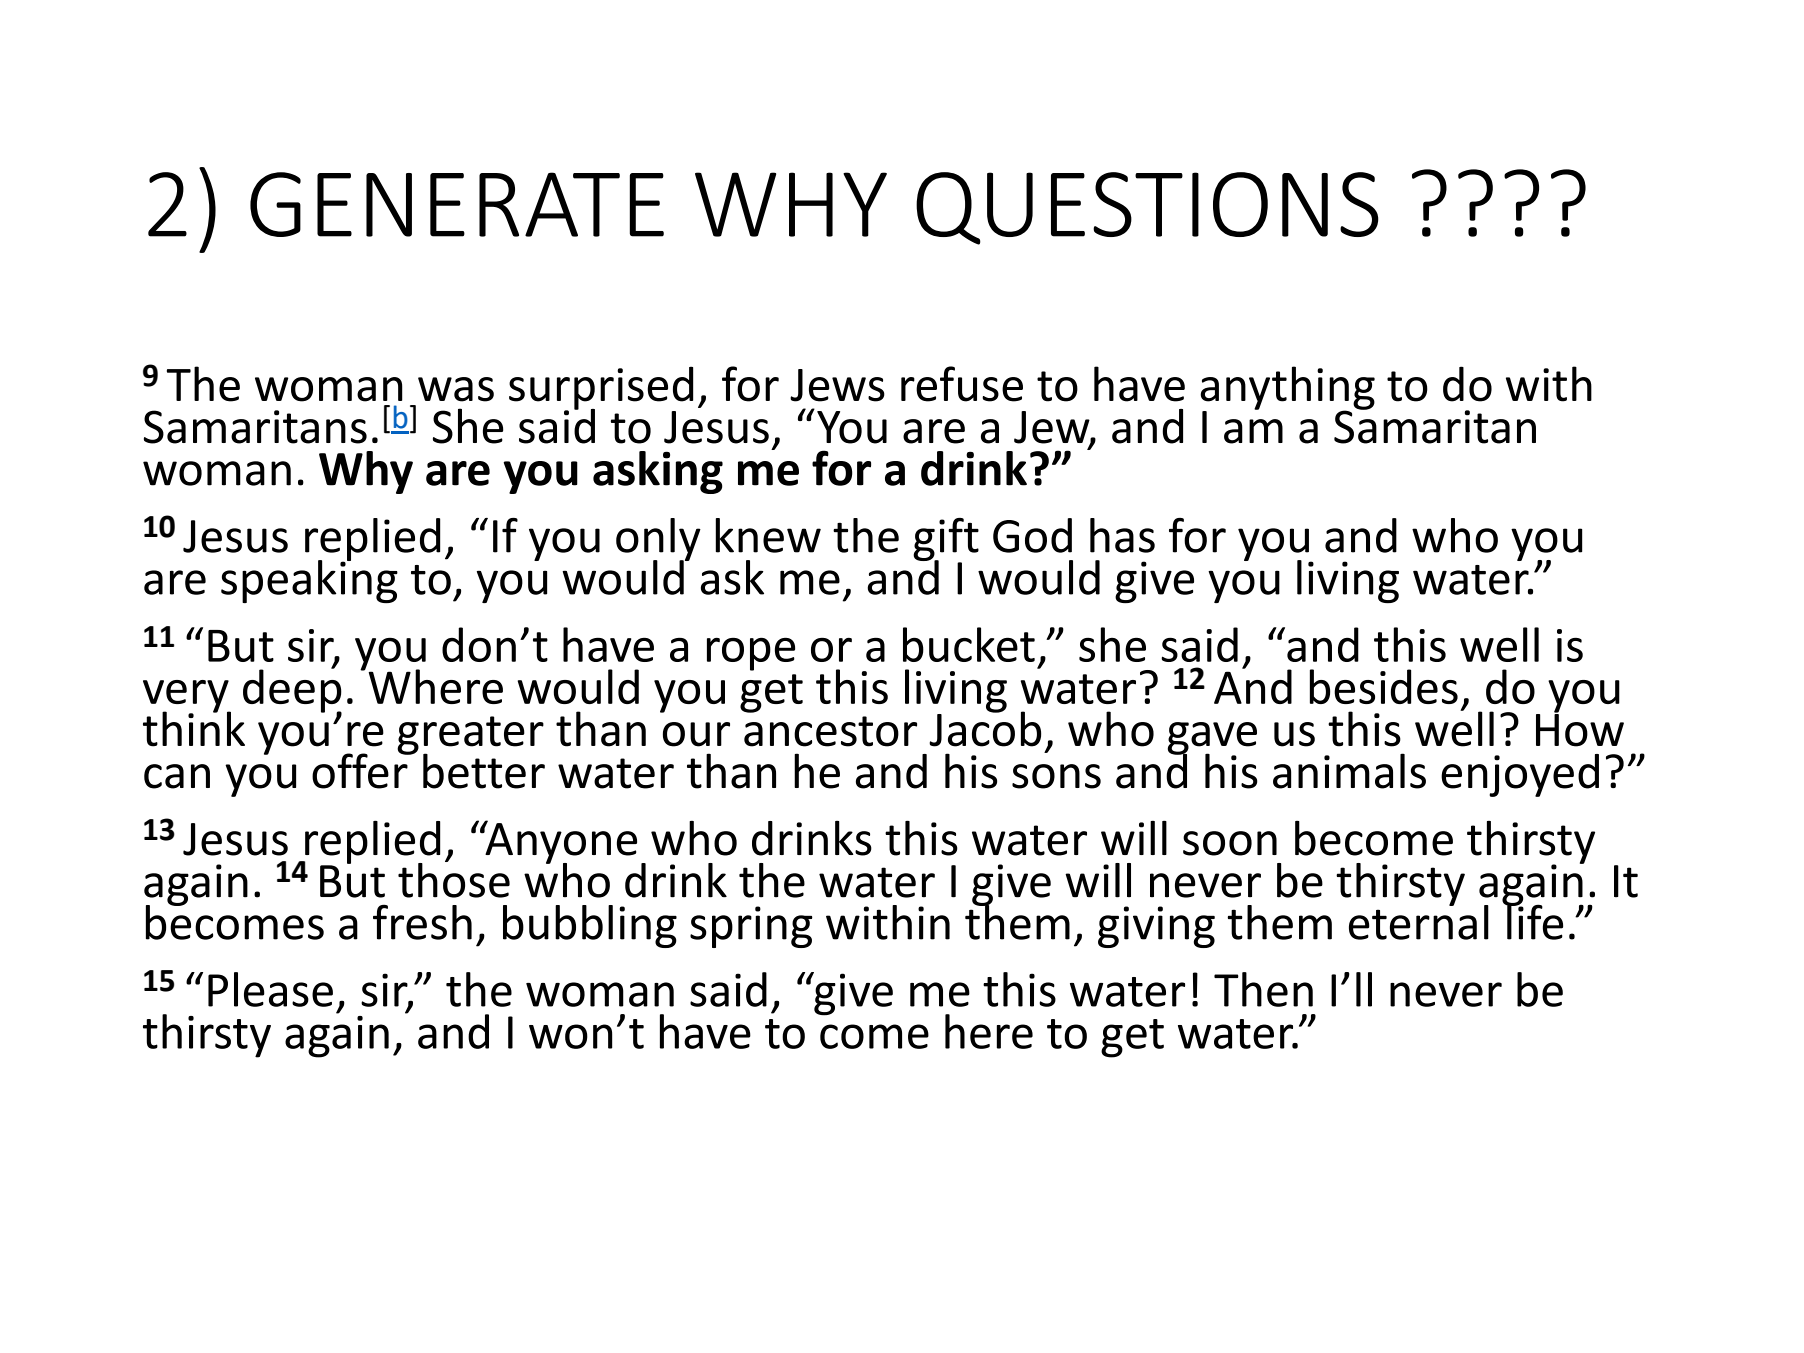 This page has width=1804, height=1353. I want to click on gift, so click(946, 541).
